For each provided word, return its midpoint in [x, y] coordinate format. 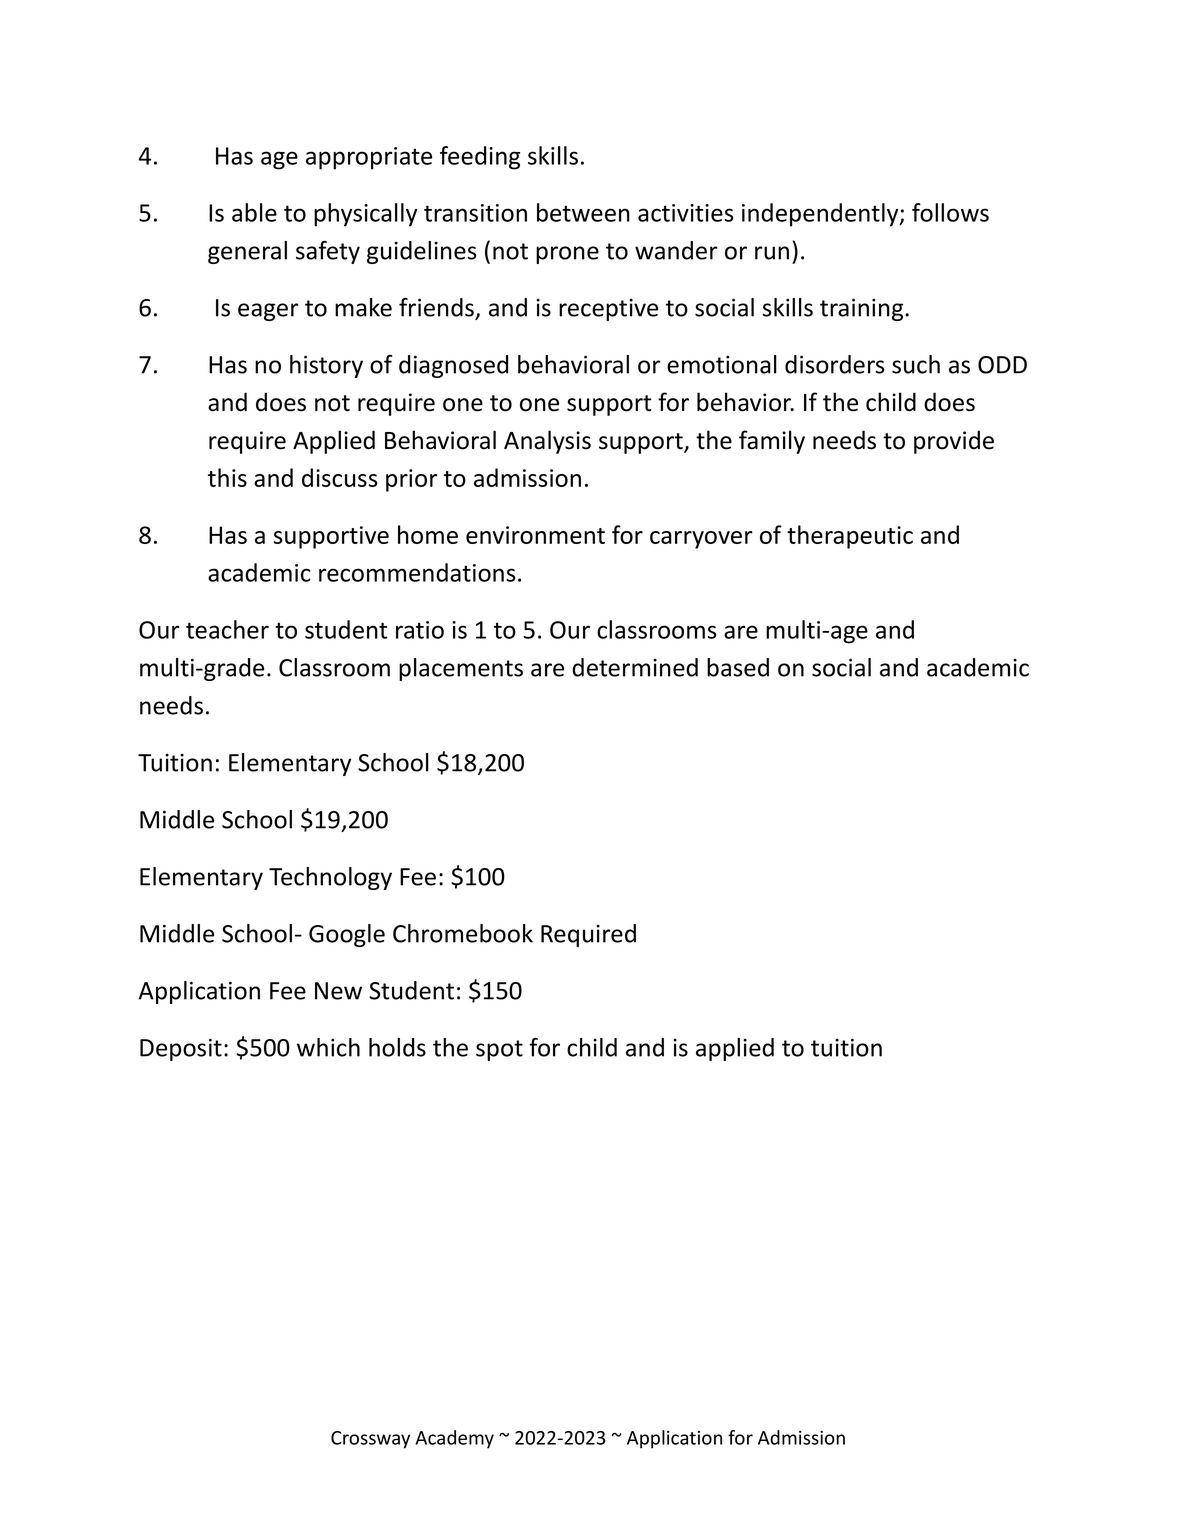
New [338, 991]
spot [499, 1050]
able [254, 212]
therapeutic [850, 537]
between [583, 212]
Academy [454, 1439]
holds [397, 1047]
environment [535, 535]
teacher [227, 629]
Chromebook [463, 933]
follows [950, 212]
